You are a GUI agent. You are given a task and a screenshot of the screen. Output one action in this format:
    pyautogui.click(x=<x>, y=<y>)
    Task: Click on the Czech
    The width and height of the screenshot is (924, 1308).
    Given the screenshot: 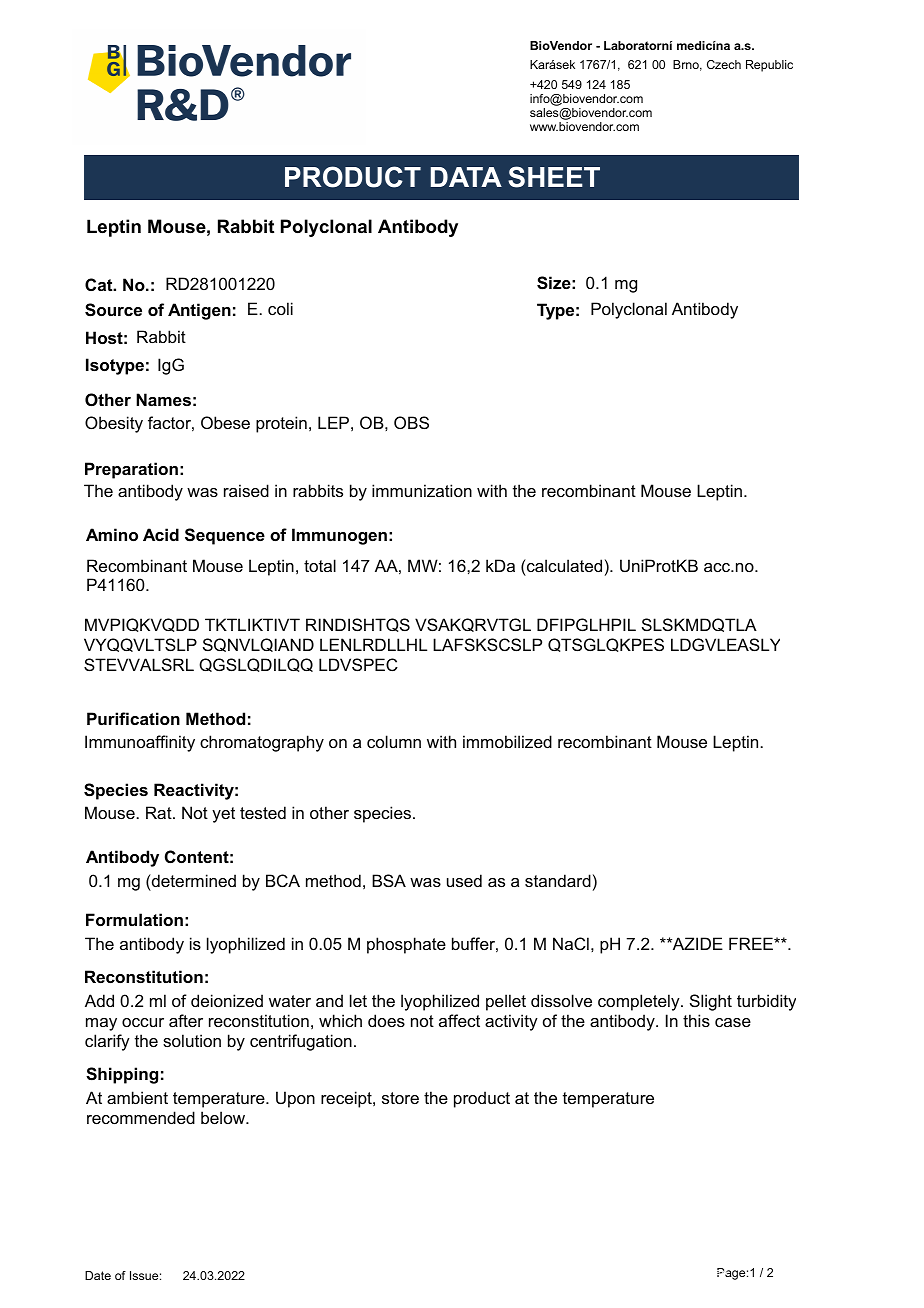 What is the action you would take?
    pyautogui.click(x=724, y=64)
